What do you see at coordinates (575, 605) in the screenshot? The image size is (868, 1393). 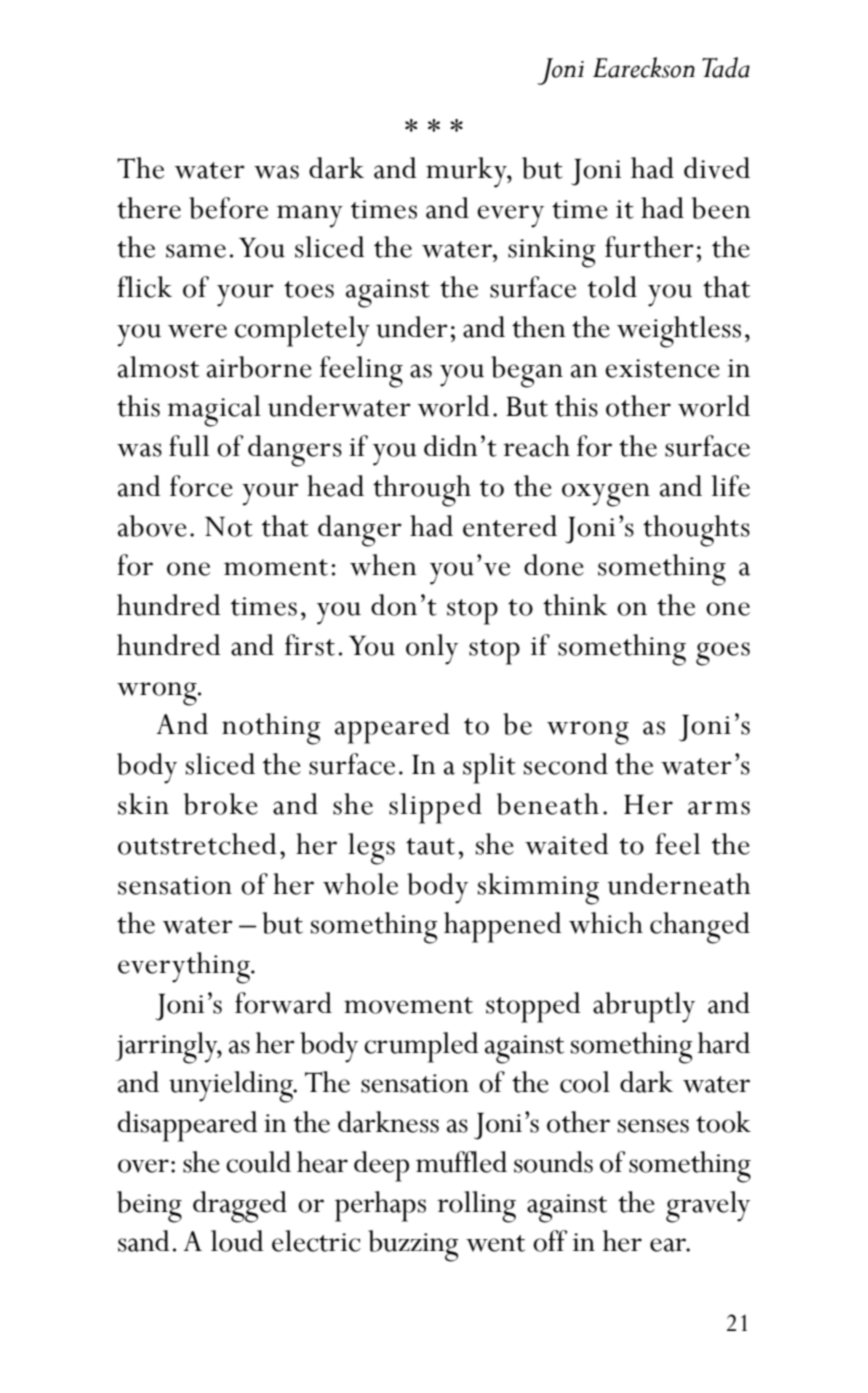 I see `think` at bounding box center [575, 605].
